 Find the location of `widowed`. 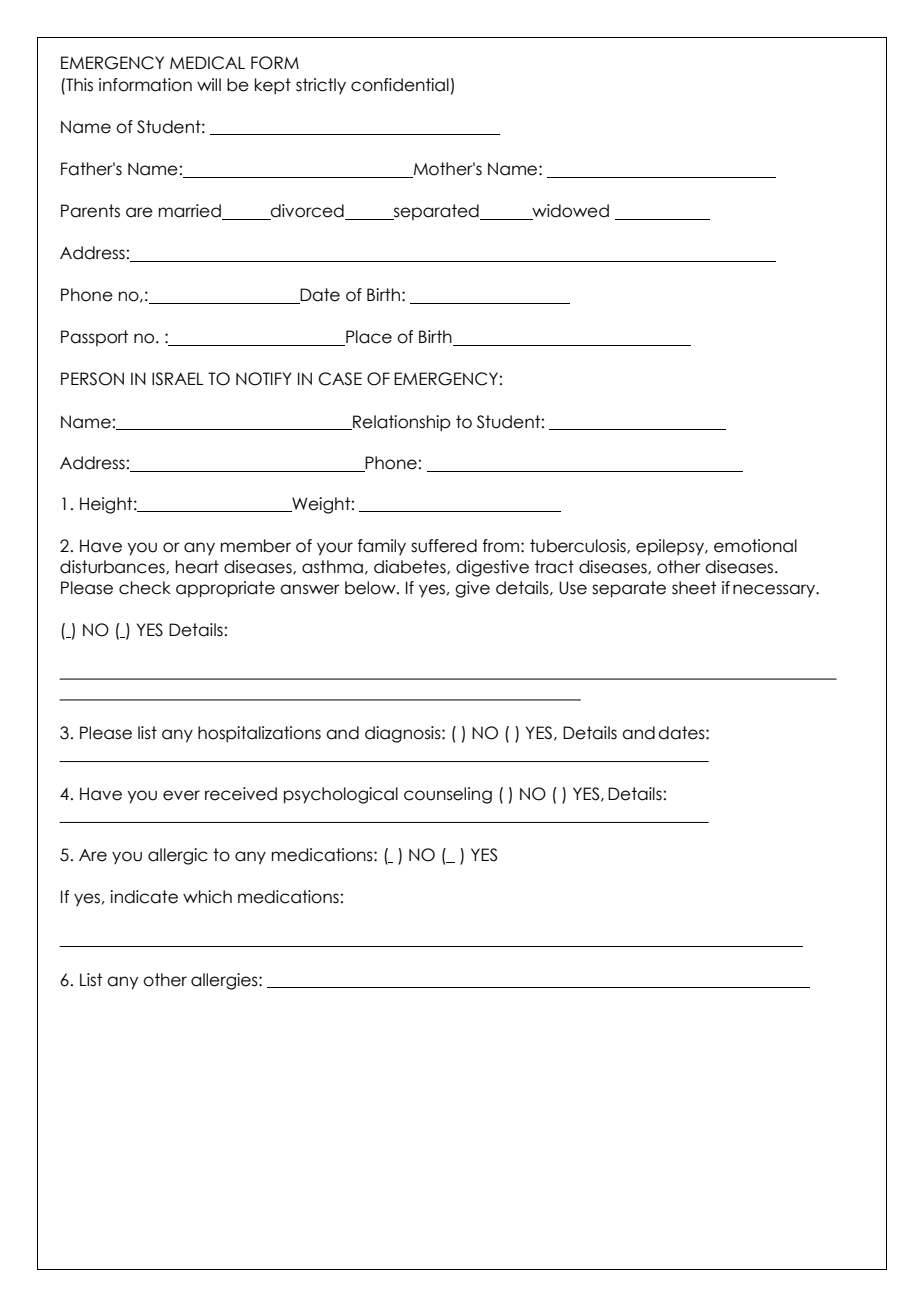

widowed is located at coordinates (569, 212).
